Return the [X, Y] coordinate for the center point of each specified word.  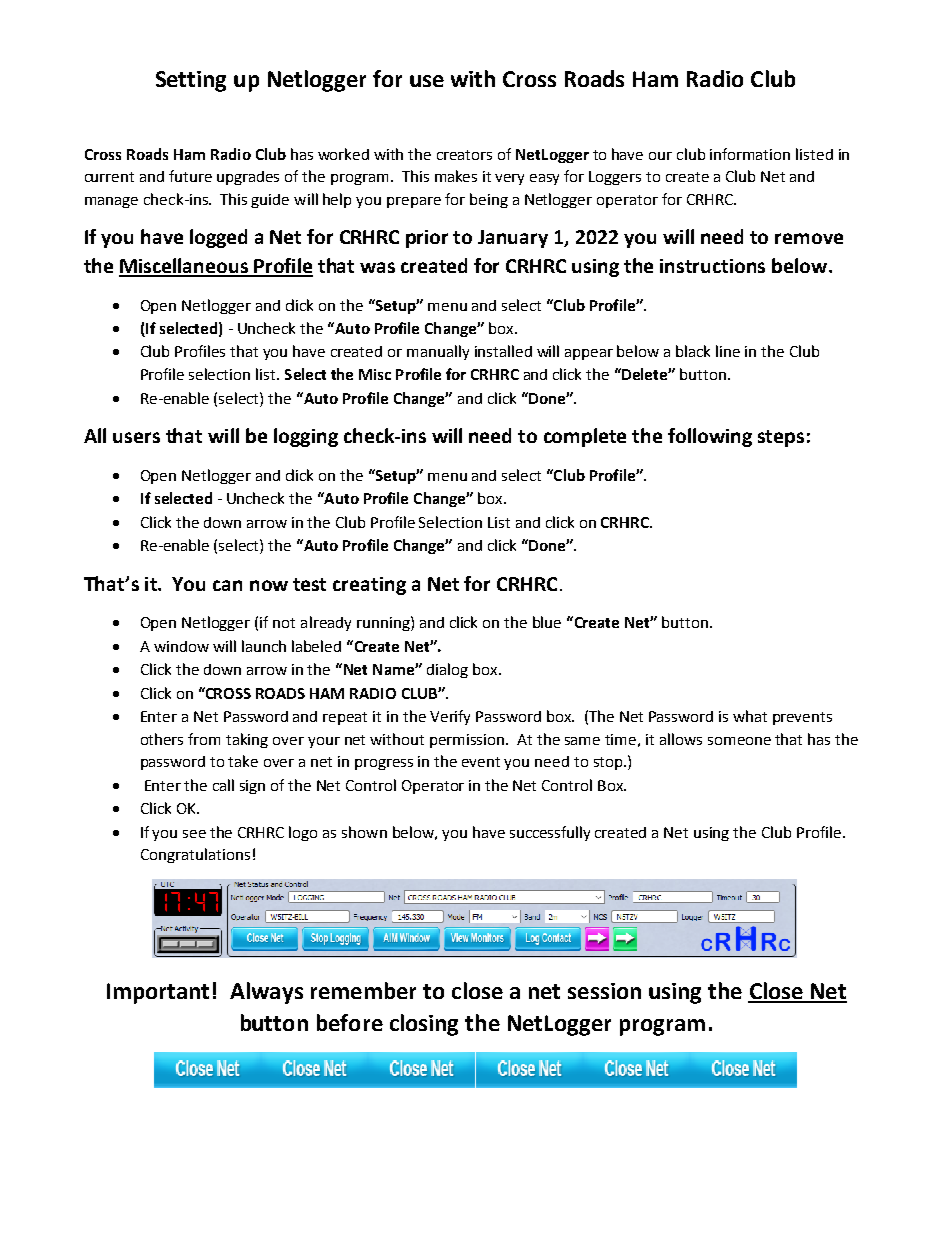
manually [438, 352]
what [750, 716]
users [136, 437]
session [604, 991]
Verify [450, 717]
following [710, 437]
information [750, 154]
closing [424, 1025]
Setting [191, 81]
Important [158, 993]
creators [464, 155]
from [204, 739]
